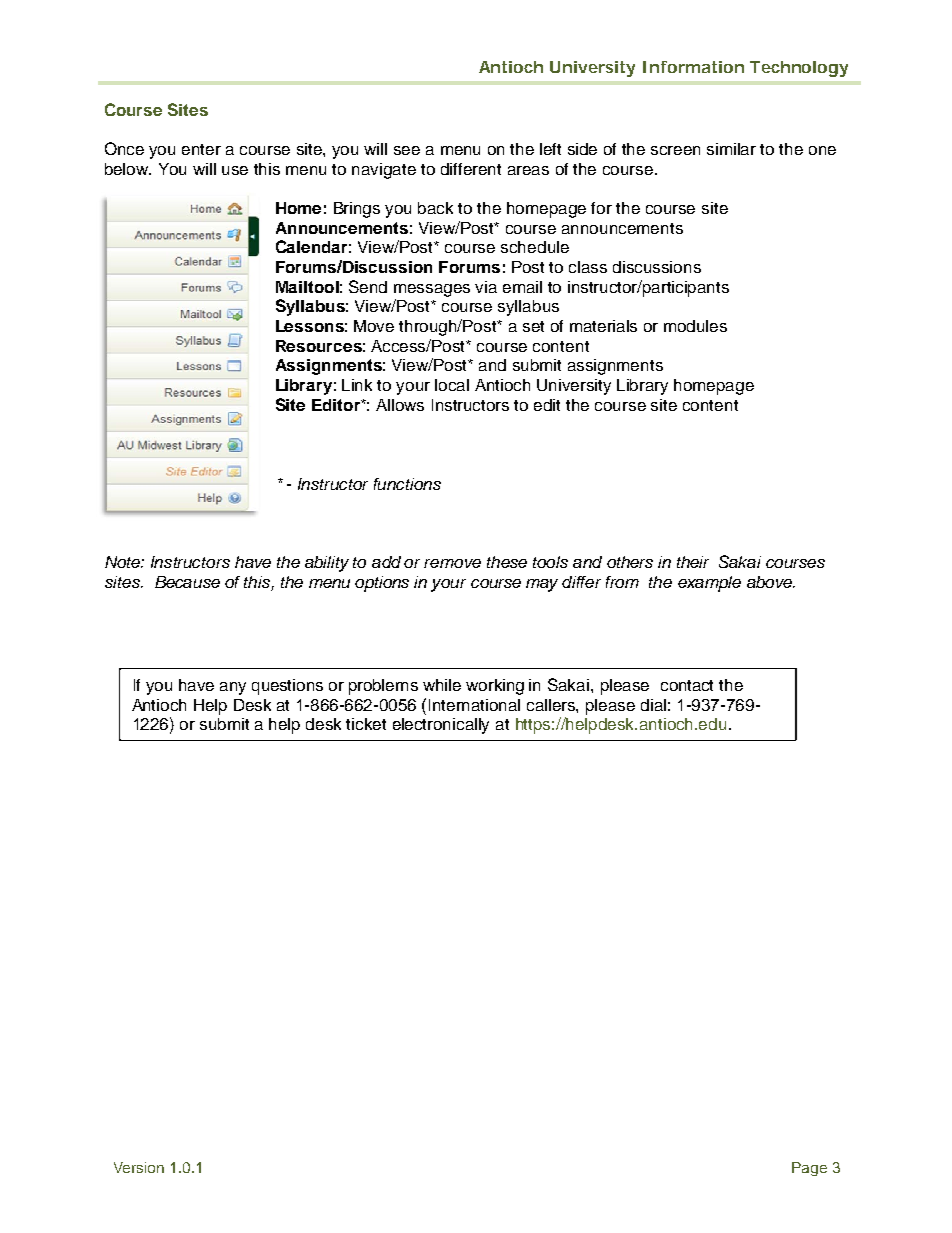 This image has height=1233, width=952. What do you see at coordinates (441, 726) in the image?
I see `electronically` at bounding box center [441, 726].
